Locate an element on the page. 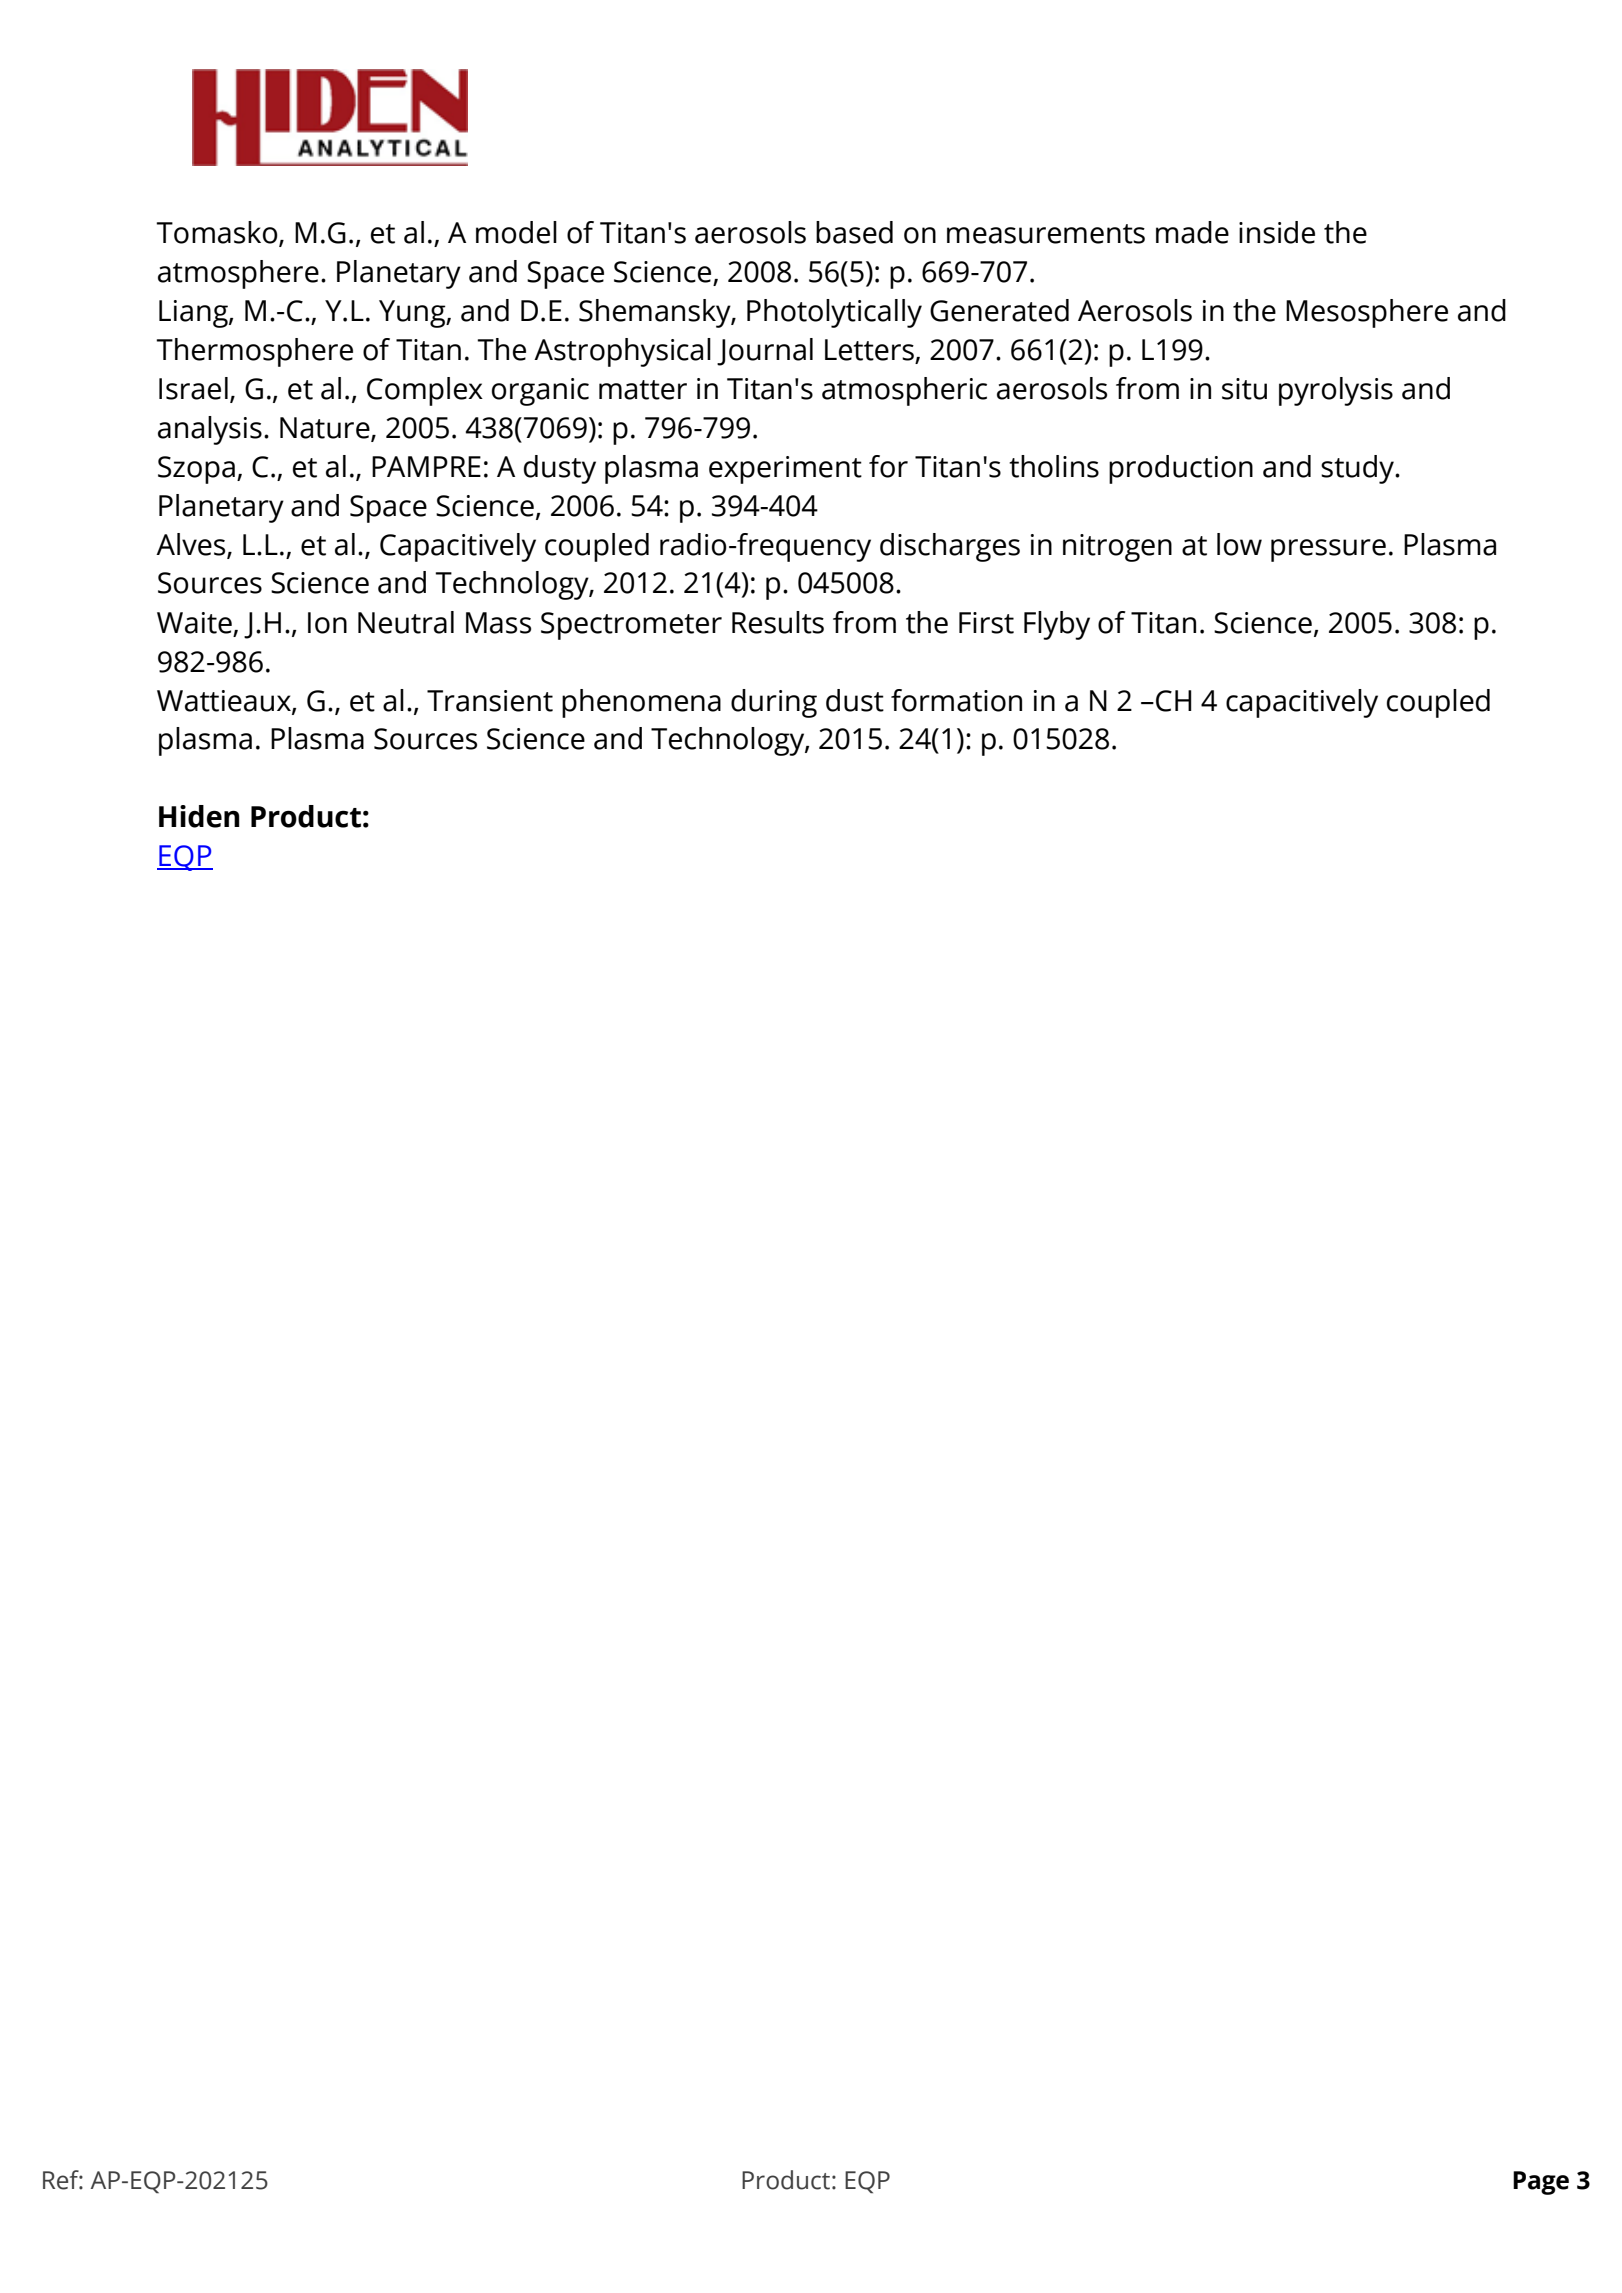 This image has height=2293, width=1622. Flyby is located at coordinates (1057, 625).
